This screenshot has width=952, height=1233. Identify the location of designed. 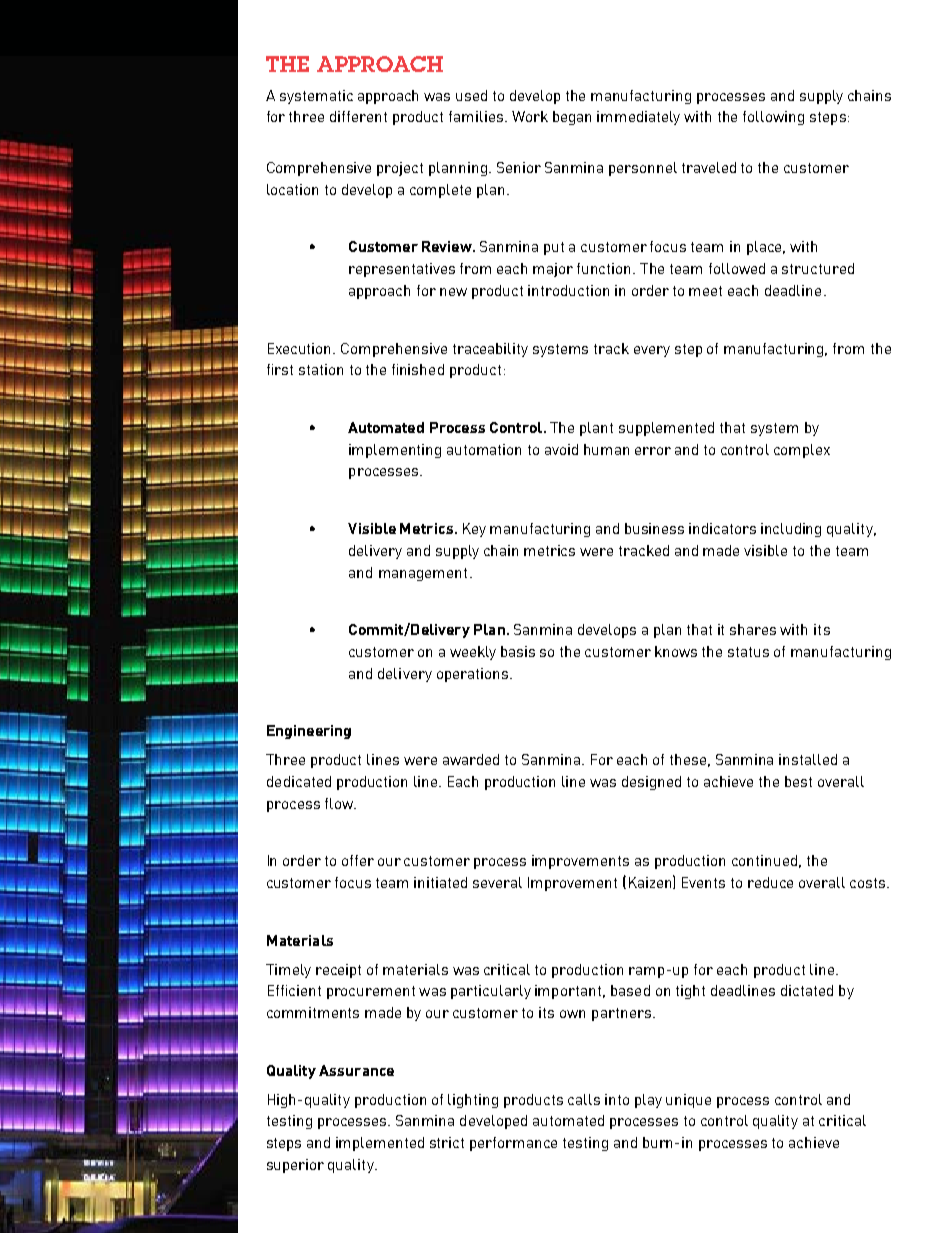
(651, 783).
